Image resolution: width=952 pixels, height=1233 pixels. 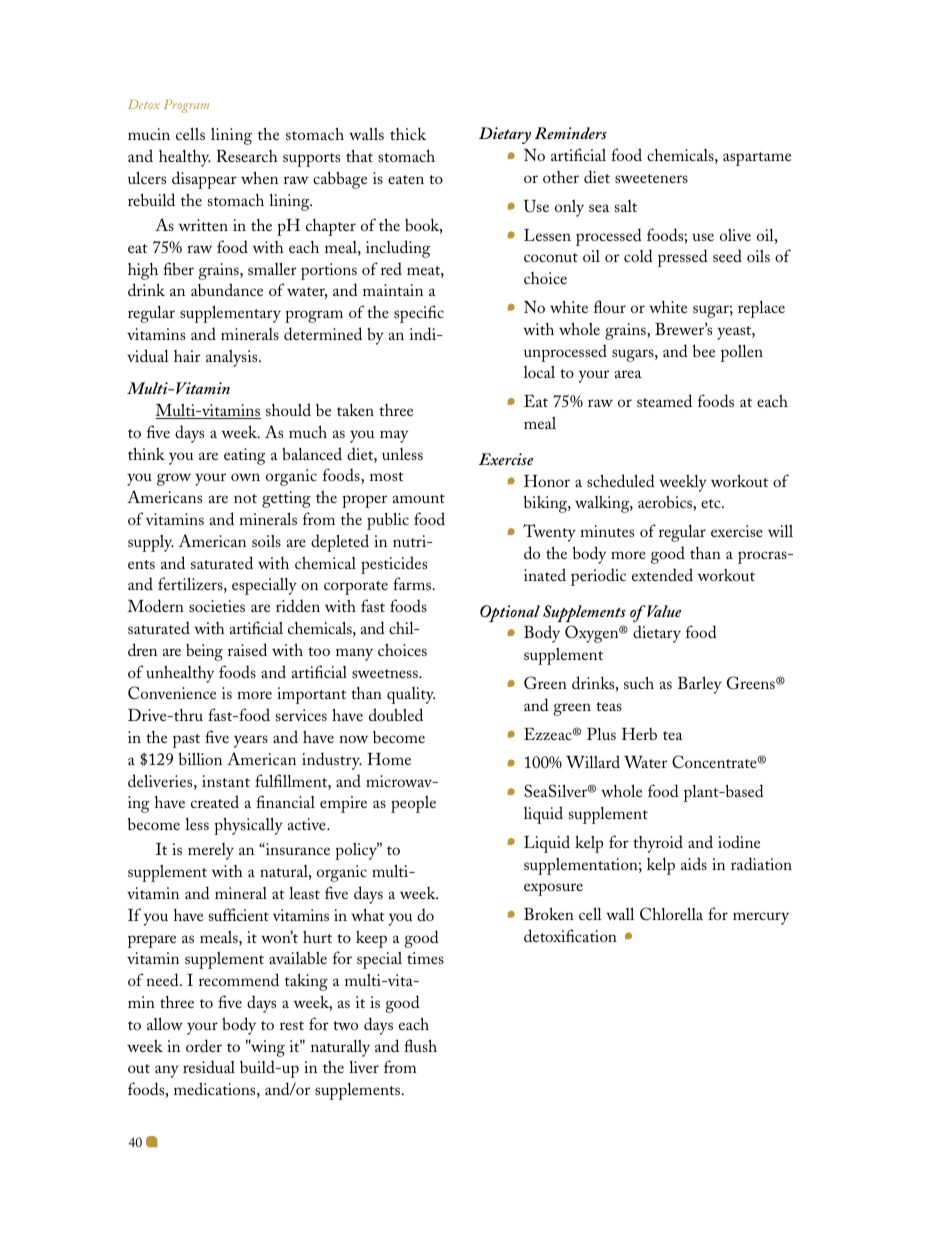 I want to click on steamed, so click(x=664, y=400).
